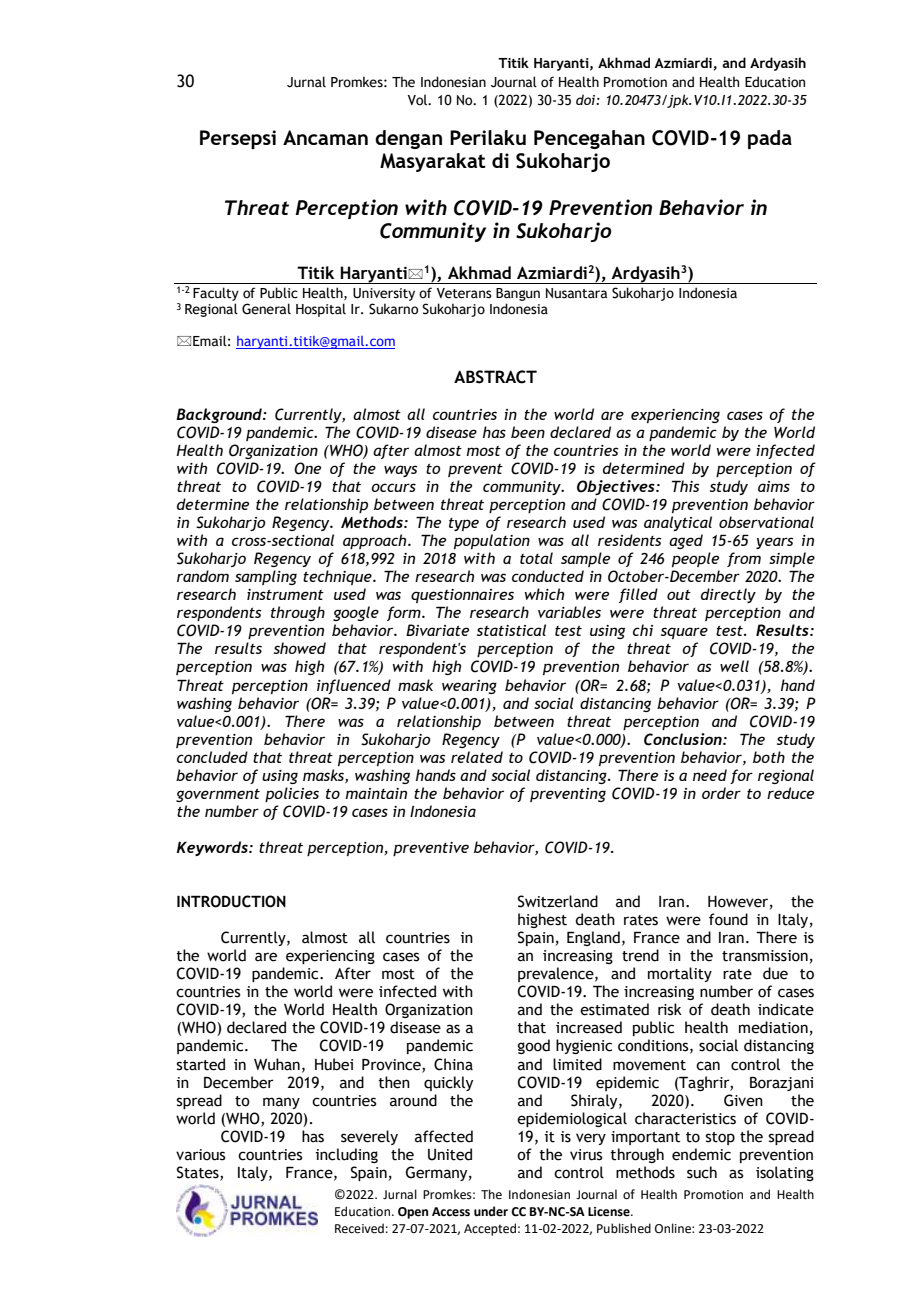  What do you see at coordinates (408, 139) in the screenshot?
I see `dengan` at bounding box center [408, 139].
